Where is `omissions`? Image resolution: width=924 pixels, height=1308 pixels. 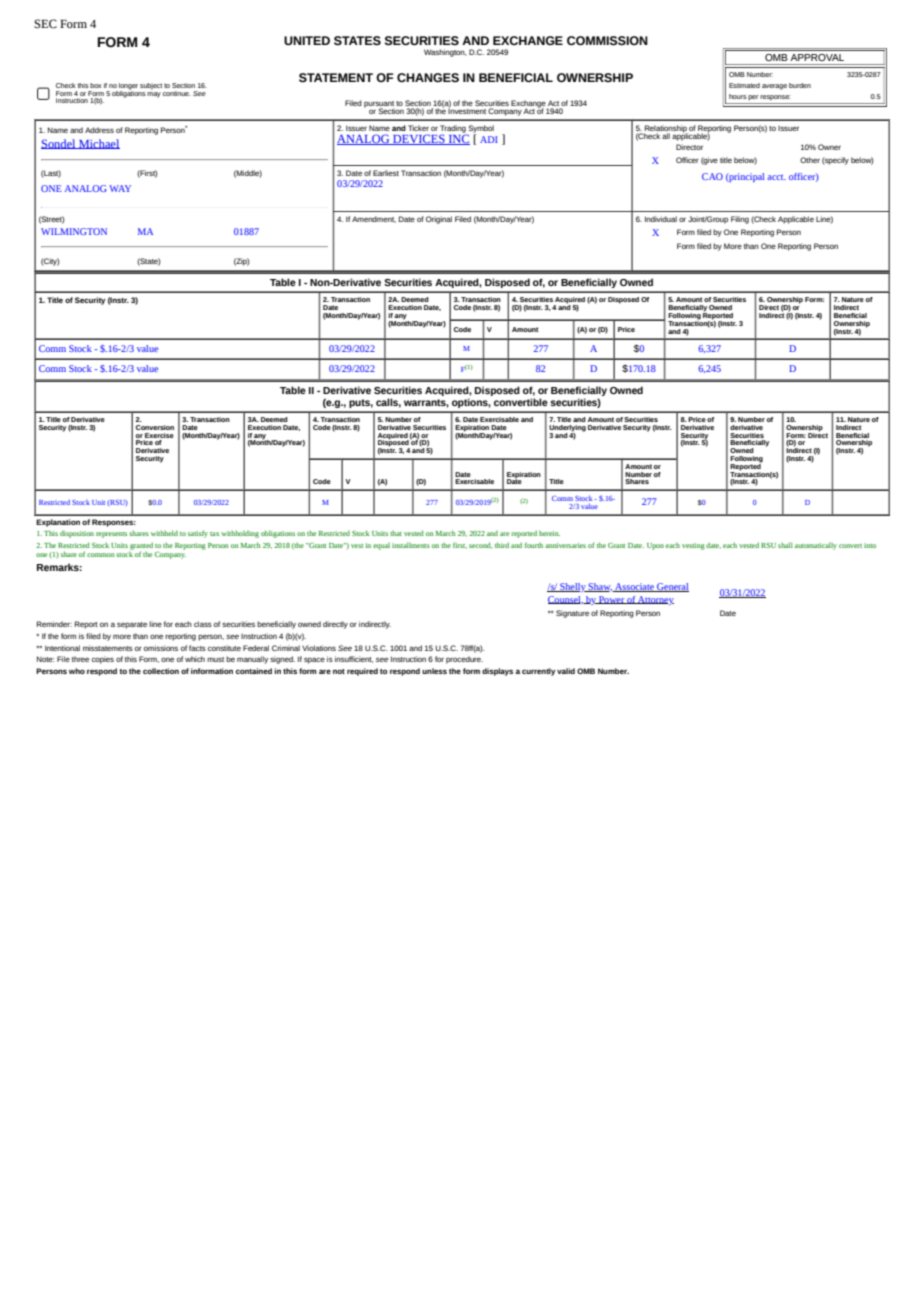 omissions is located at coordinates (161, 648).
